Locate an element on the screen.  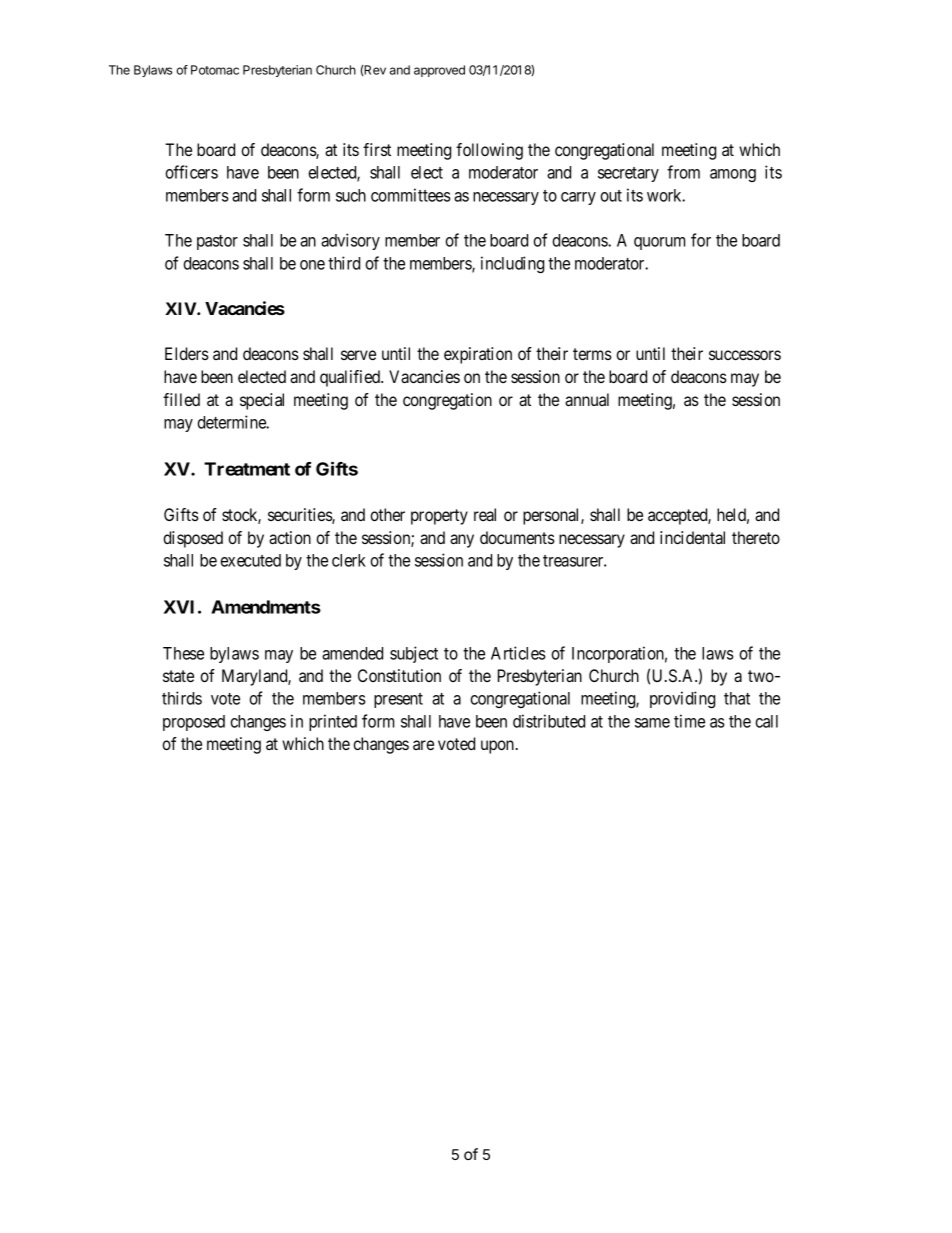
executed is located at coordinates (250, 560).
